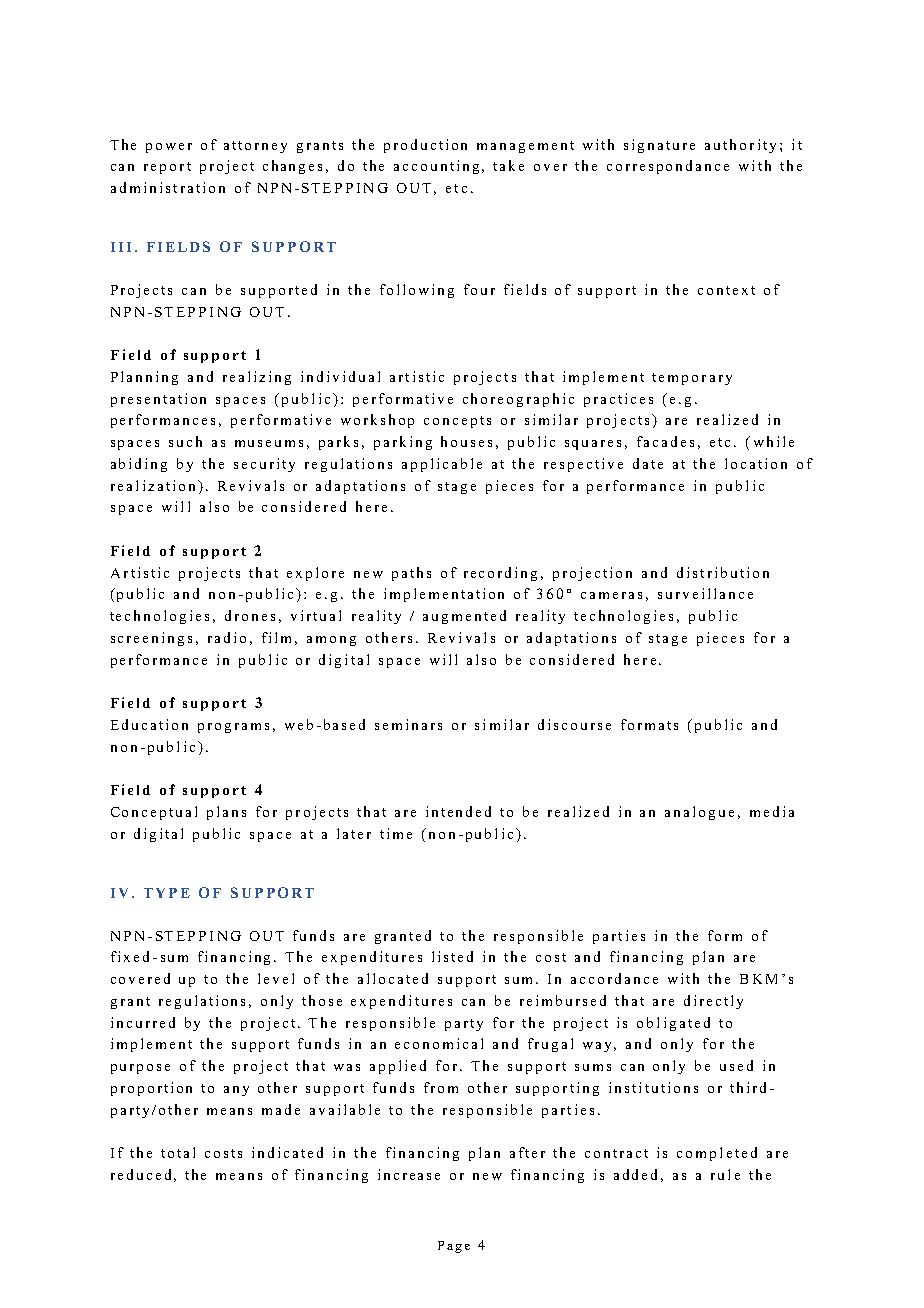 Image resolution: width=924 pixels, height=1308 pixels. I want to click on surveillance, so click(705, 593).
